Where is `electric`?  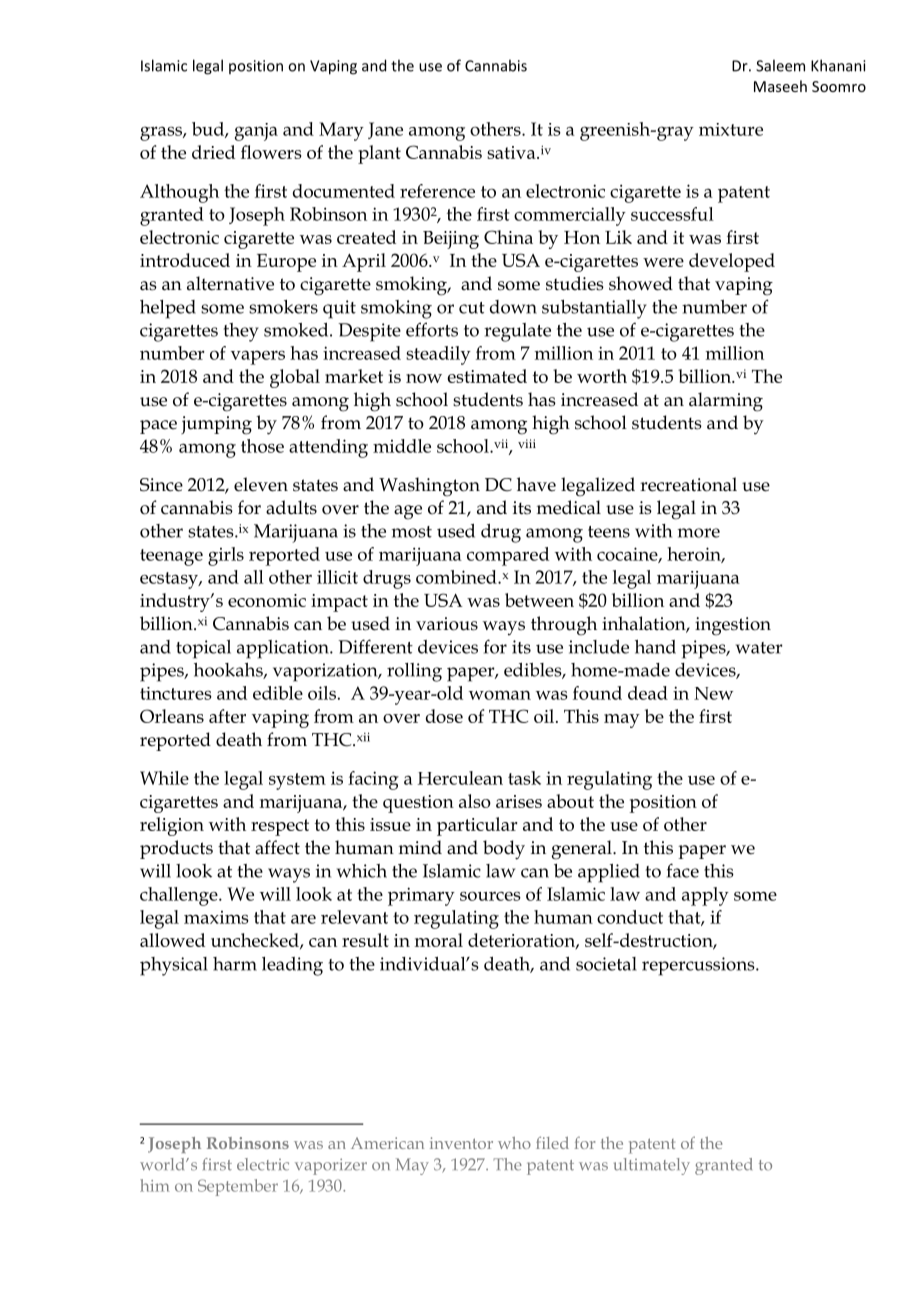
electric is located at coordinates (263, 1164).
